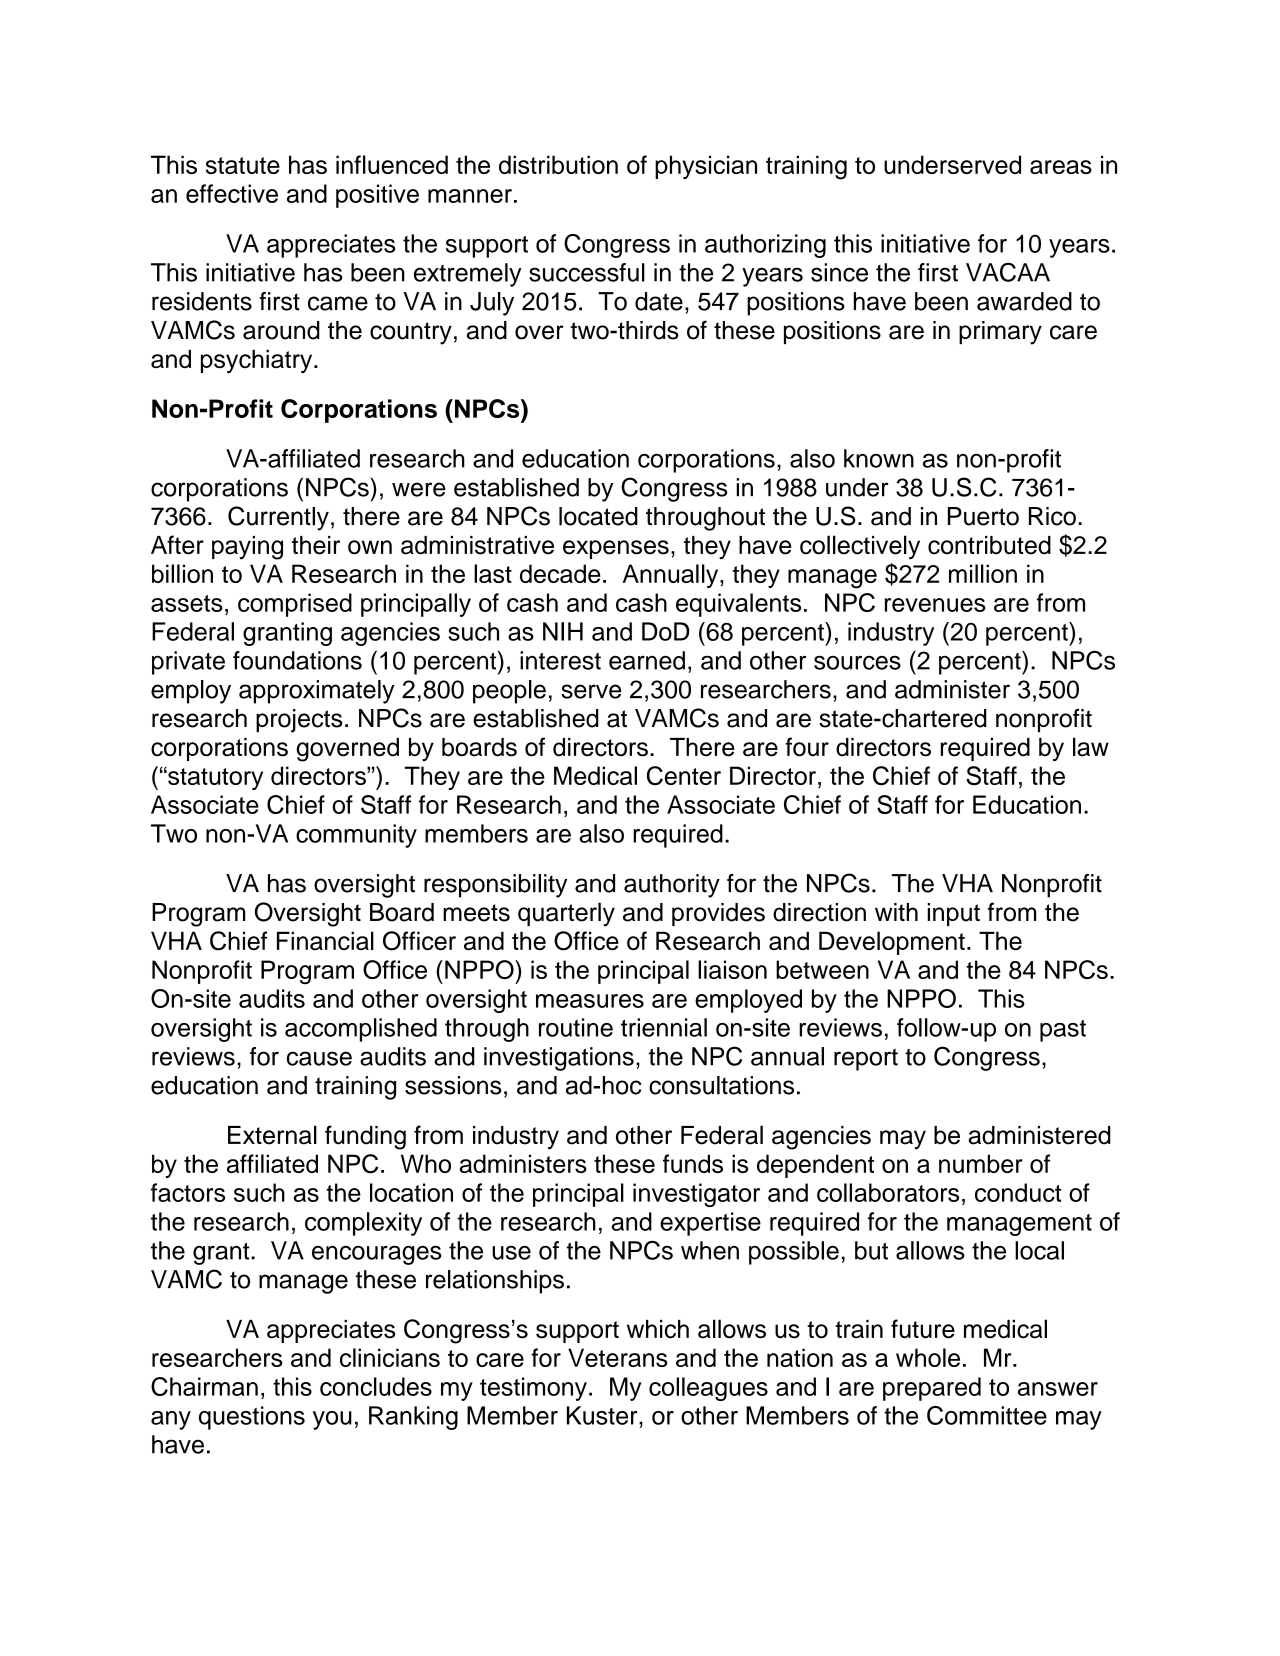 Image resolution: width=1280 pixels, height=1656 pixels. I want to click on Committee, so click(987, 1415).
